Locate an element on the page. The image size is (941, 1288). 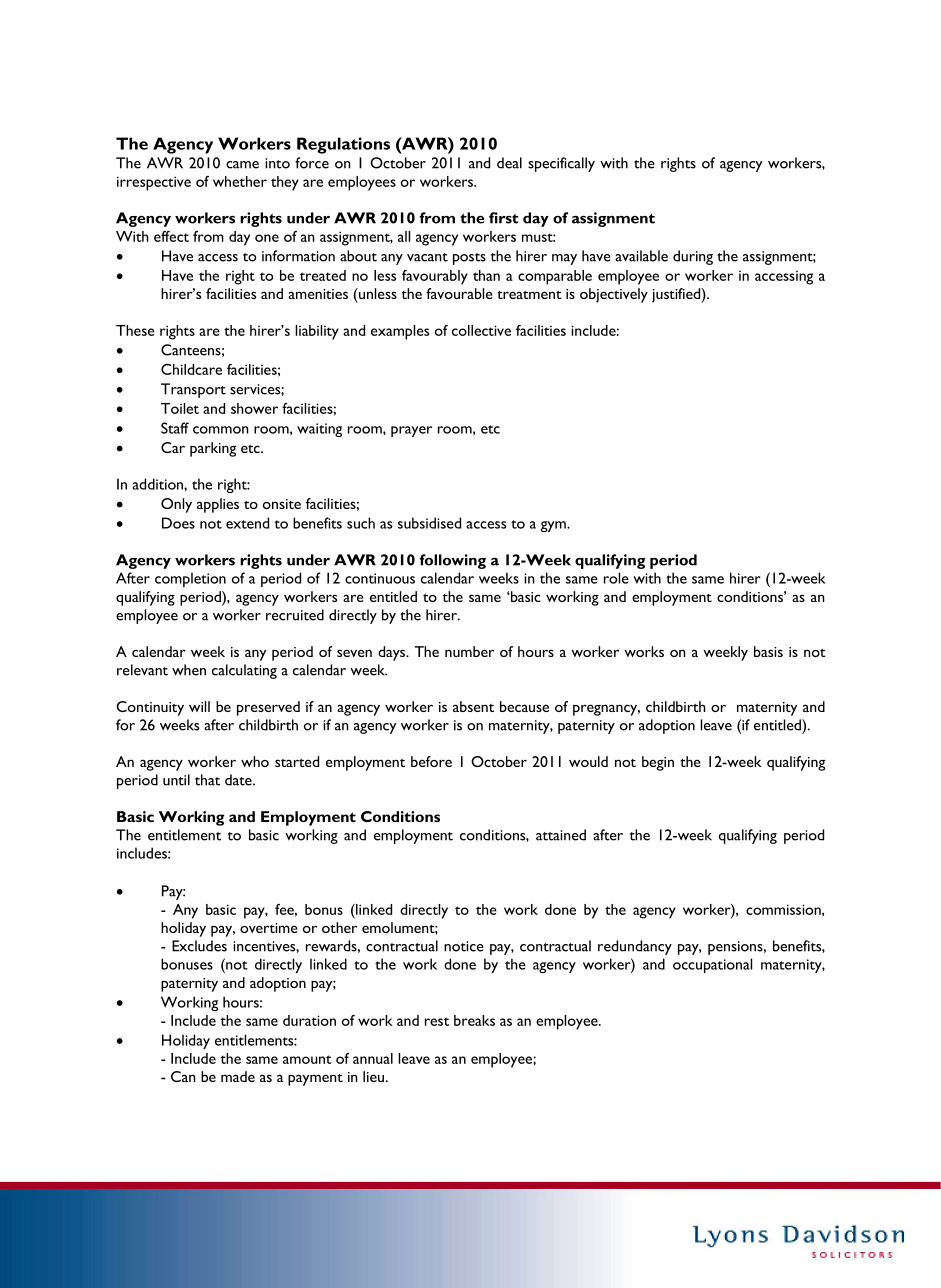
begin is located at coordinates (658, 763).
